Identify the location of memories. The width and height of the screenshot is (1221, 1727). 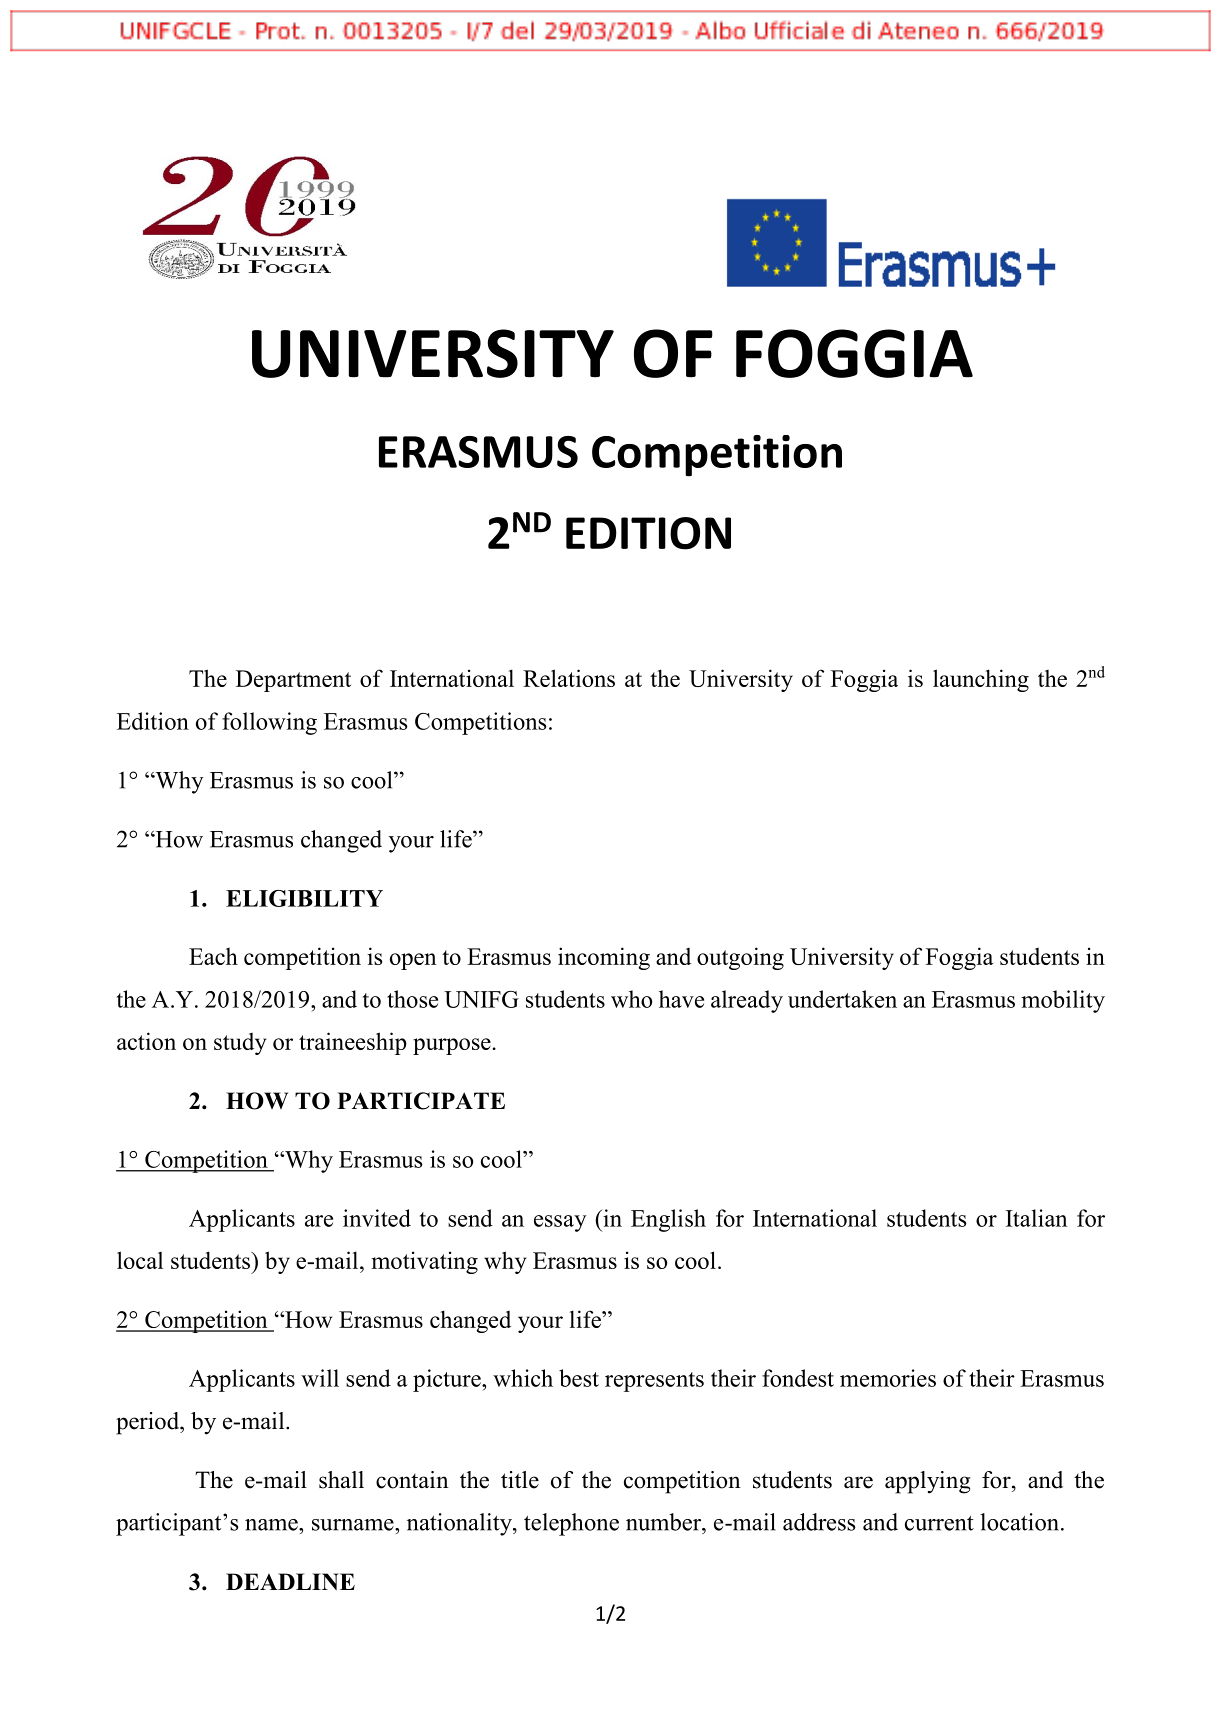
(888, 1378).
